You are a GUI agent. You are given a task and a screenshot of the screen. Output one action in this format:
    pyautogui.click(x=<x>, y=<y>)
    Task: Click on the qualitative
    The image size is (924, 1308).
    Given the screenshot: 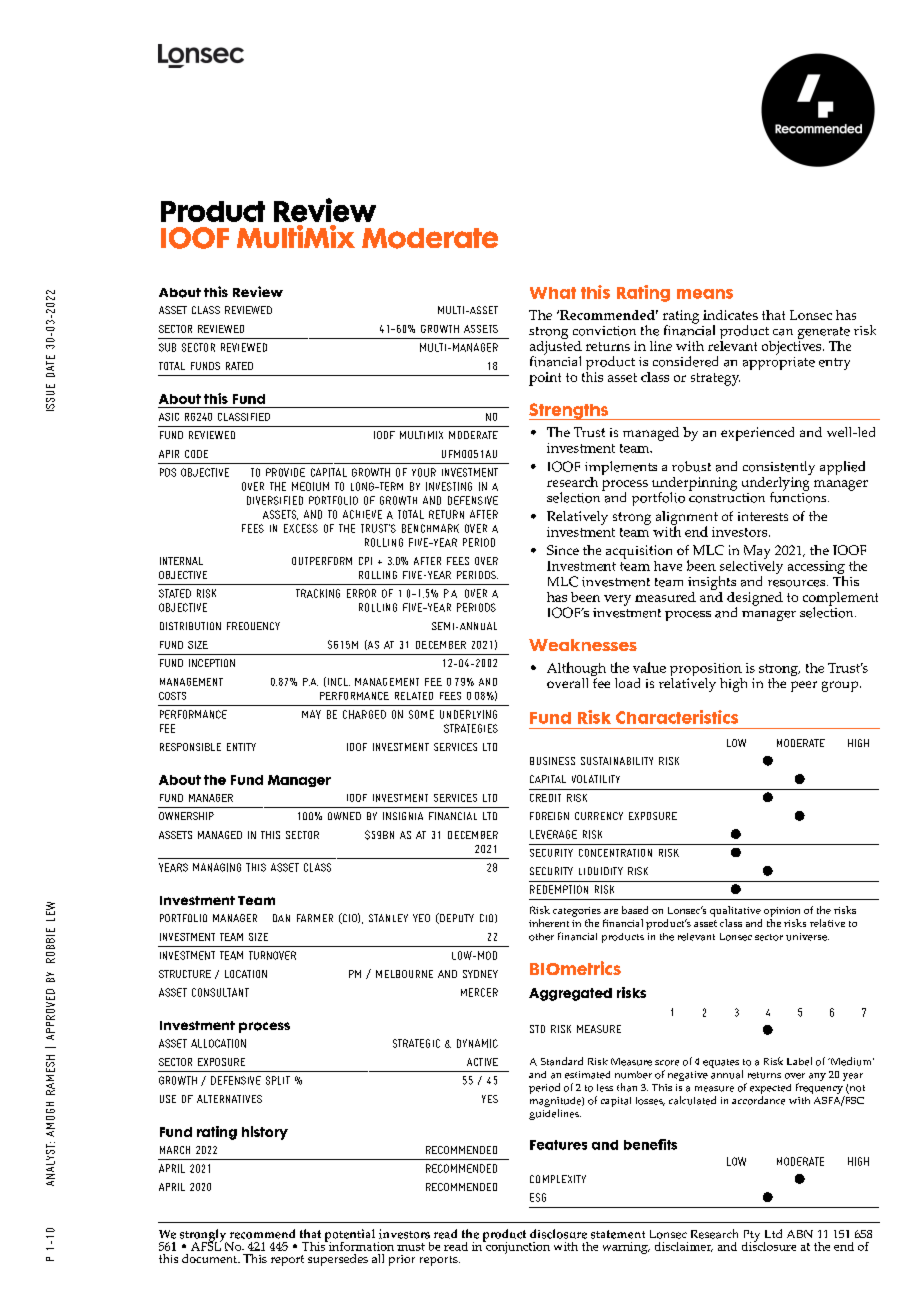 What is the action you would take?
    pyautogui.click(x=736, y=913)
